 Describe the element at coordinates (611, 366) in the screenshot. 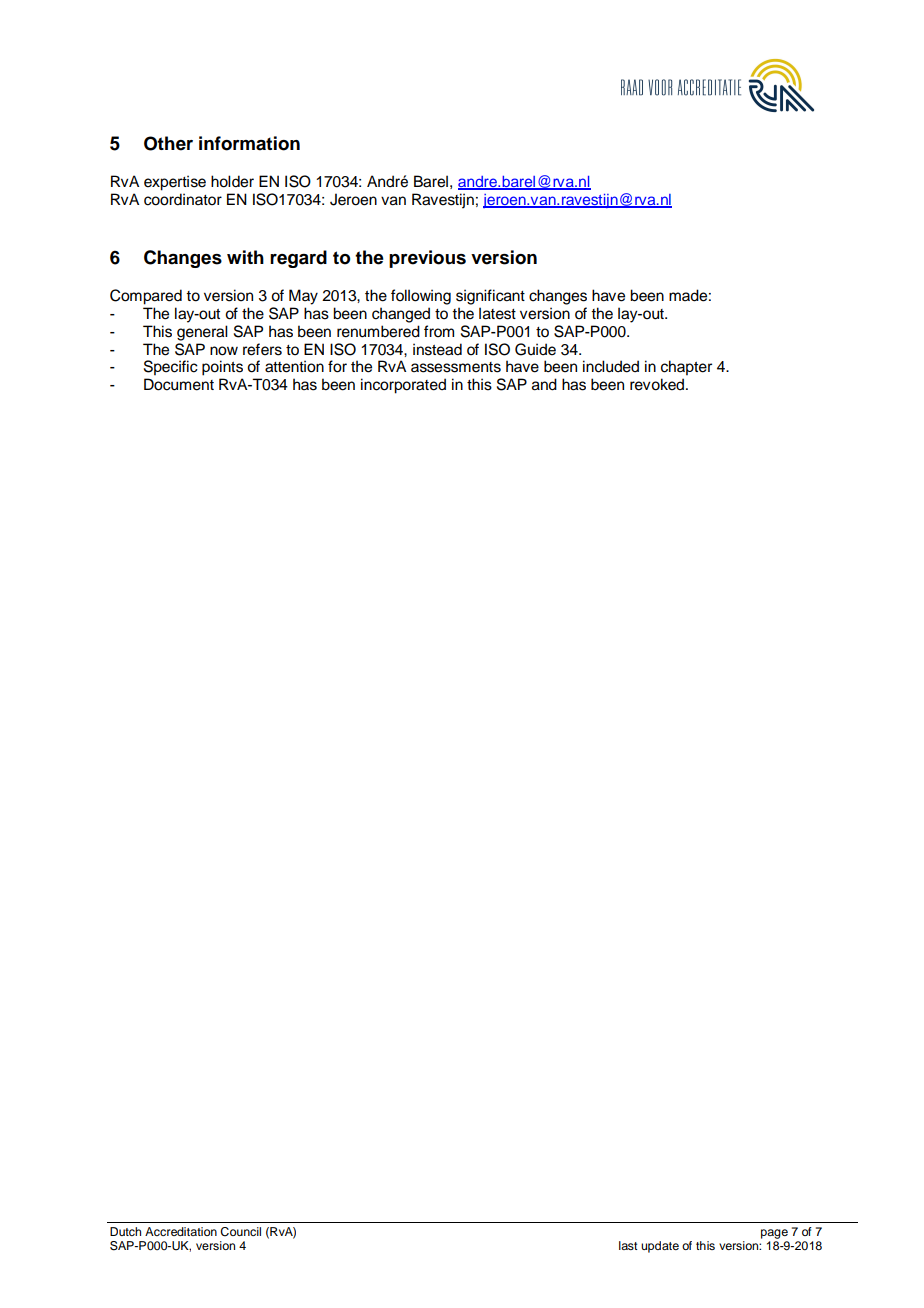

I see `included` at that location.
